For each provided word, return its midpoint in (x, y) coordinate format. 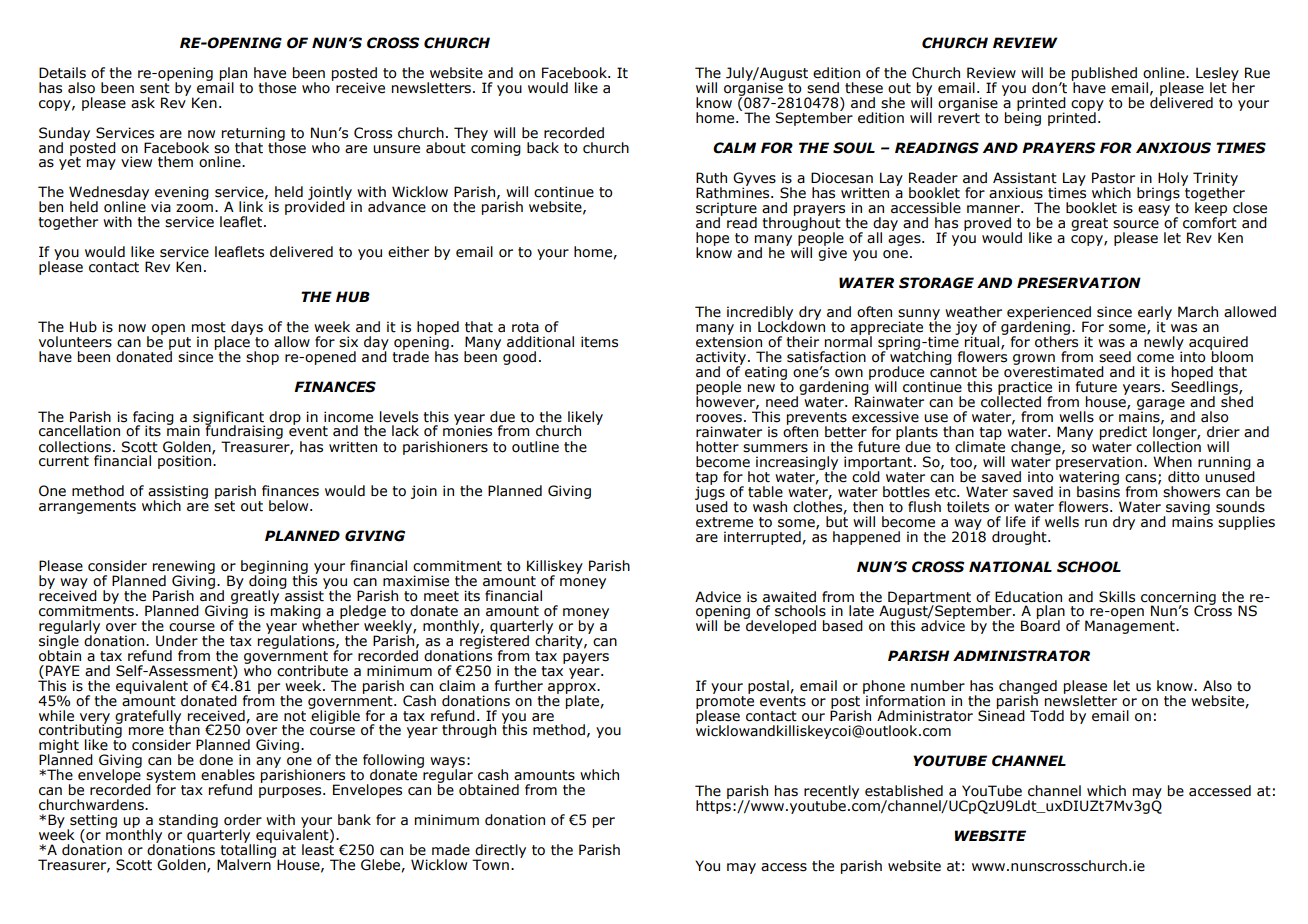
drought (1020, 538)
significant (229, 419)
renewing (184, 568)
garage (1161, 406)
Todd (1047, 716)
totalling (248, 851)
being (1023, 118)
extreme (724, 522)
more (146, 731)
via (161, 207)
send (823, 88)
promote (725, 703)
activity (722, 359)
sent (155, 87)
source (1136, 224)
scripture (726, 210)
